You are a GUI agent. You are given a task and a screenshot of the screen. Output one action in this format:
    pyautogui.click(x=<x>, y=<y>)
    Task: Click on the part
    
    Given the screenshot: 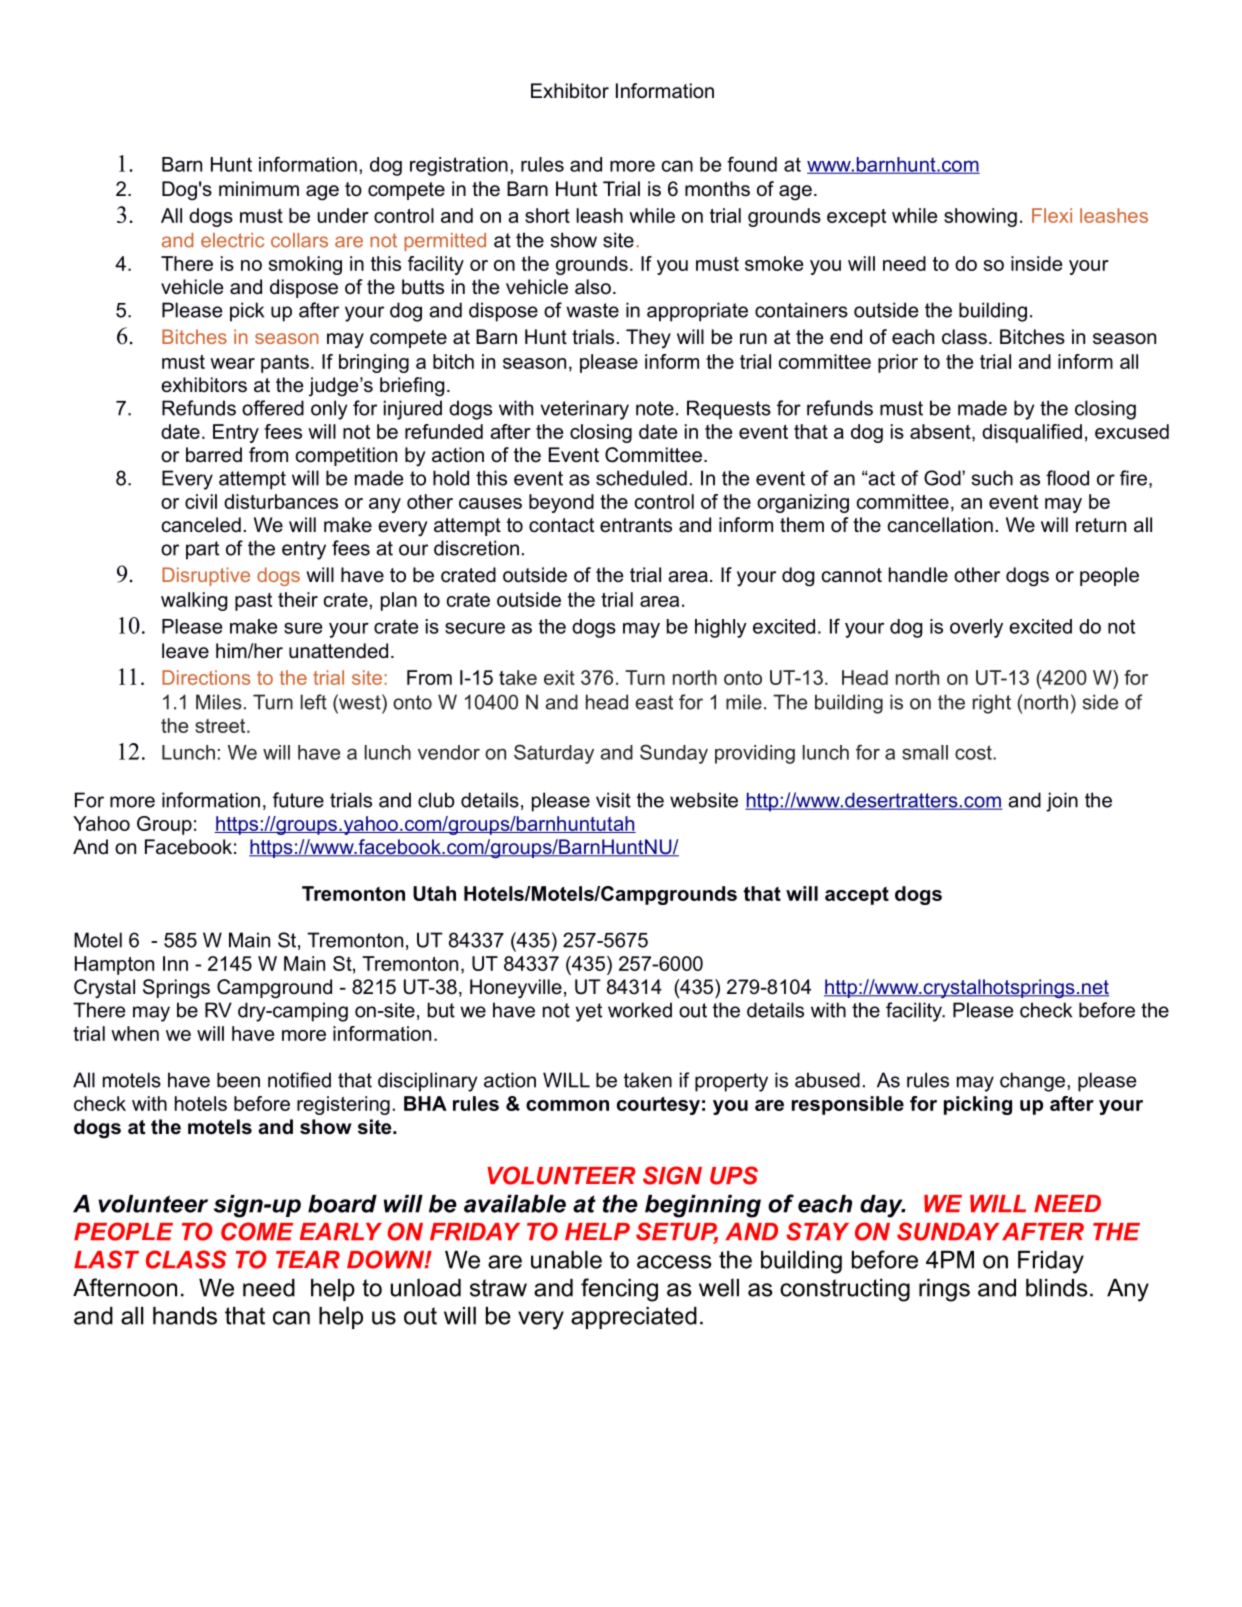 What is the action you would take?
    pyautogui.click(x=202, y=550)
